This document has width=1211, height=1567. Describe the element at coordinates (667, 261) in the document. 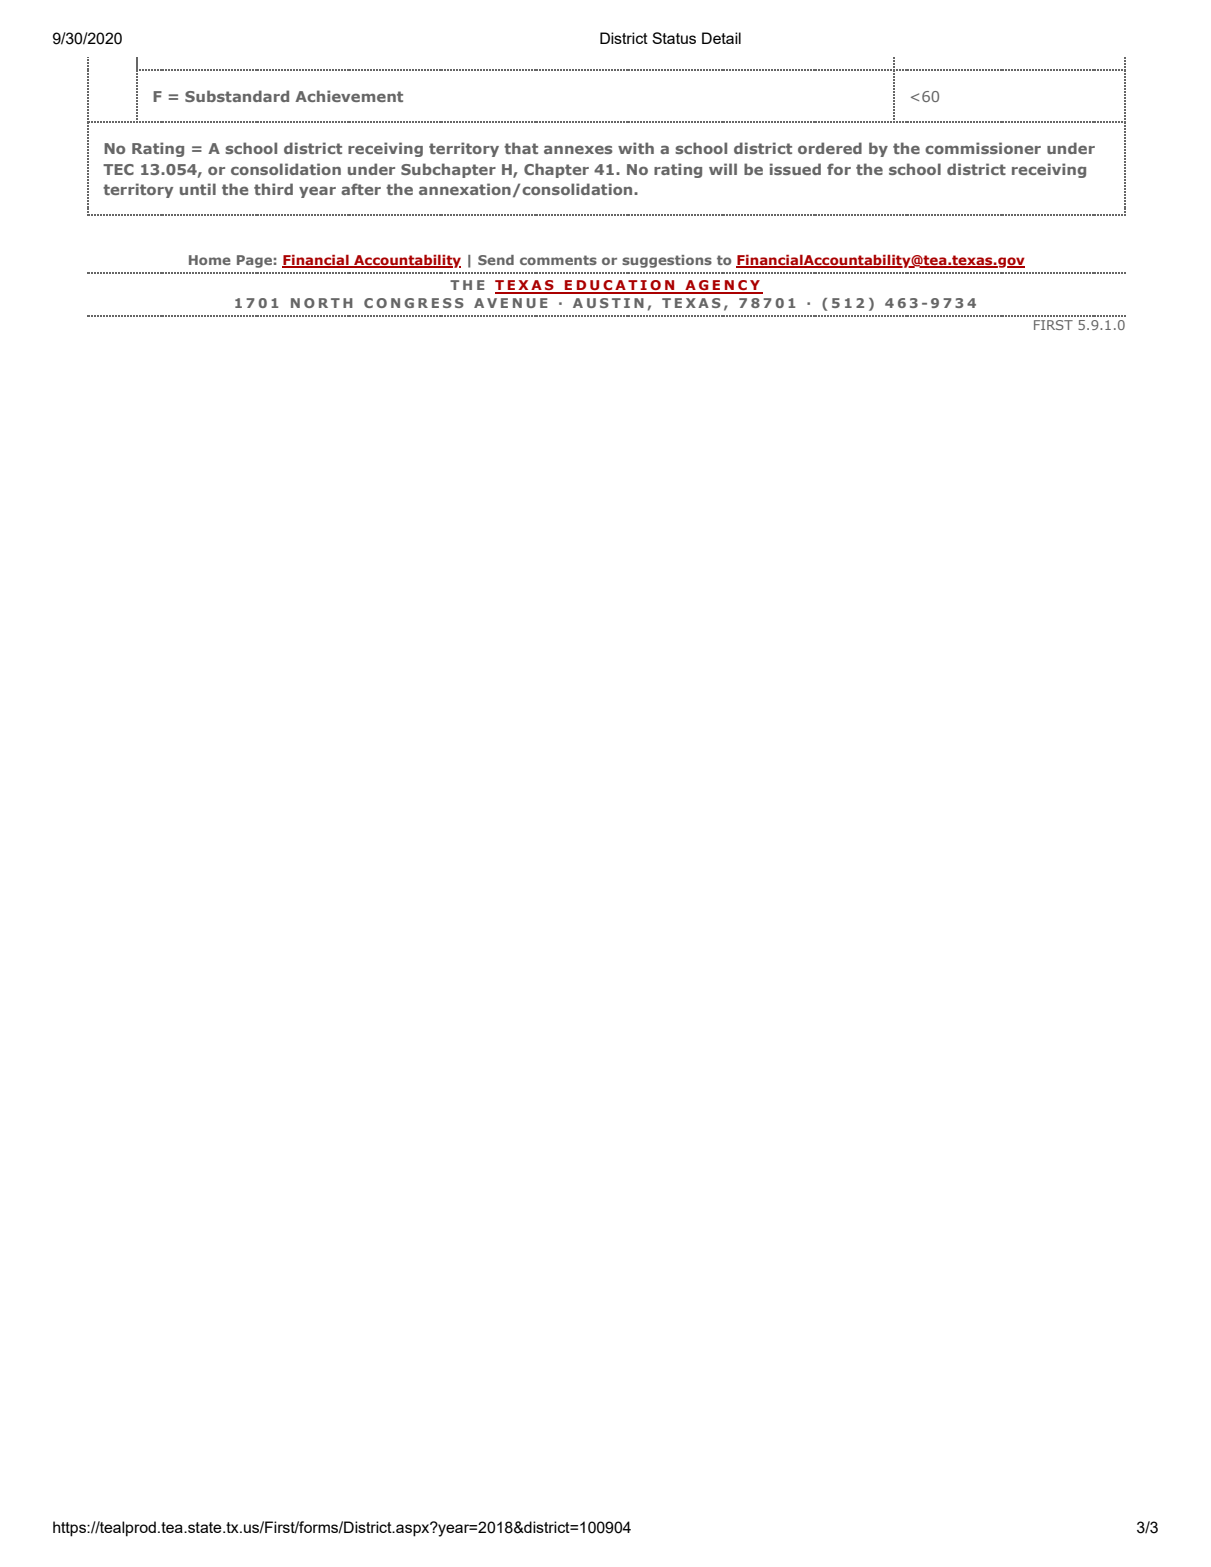

I see `suggestions` at that location.
